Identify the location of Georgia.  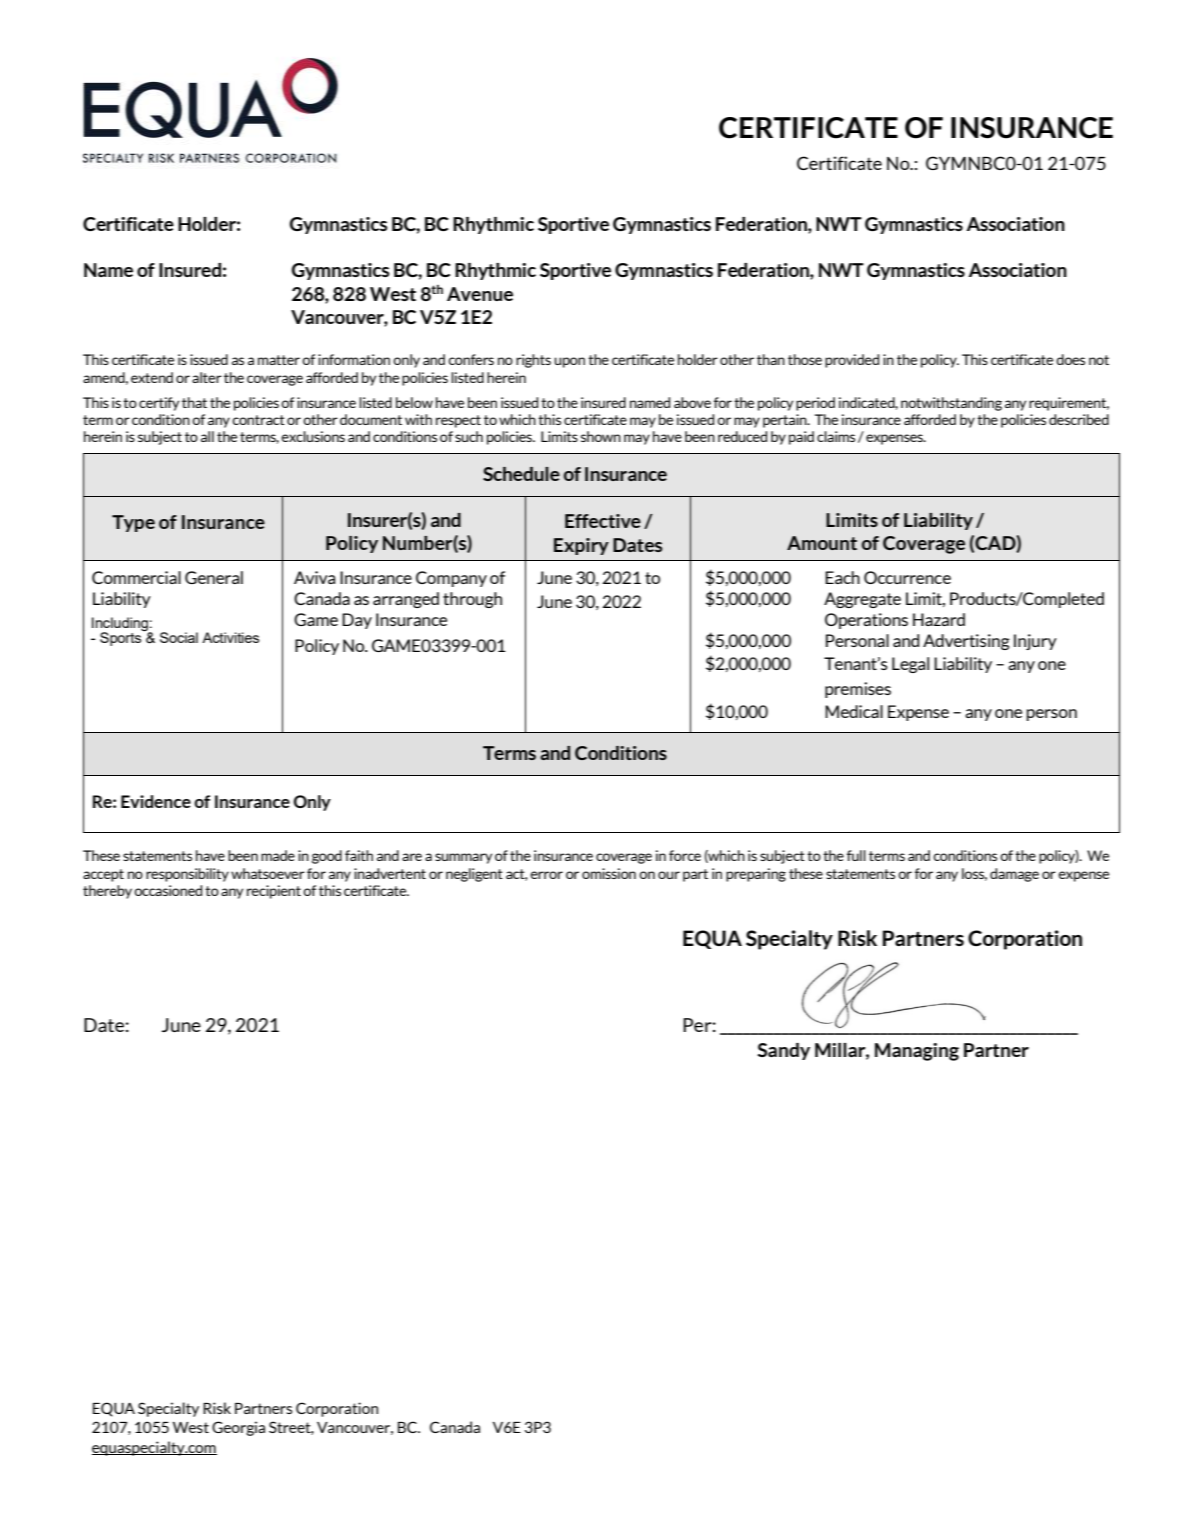
(238, 1428).
